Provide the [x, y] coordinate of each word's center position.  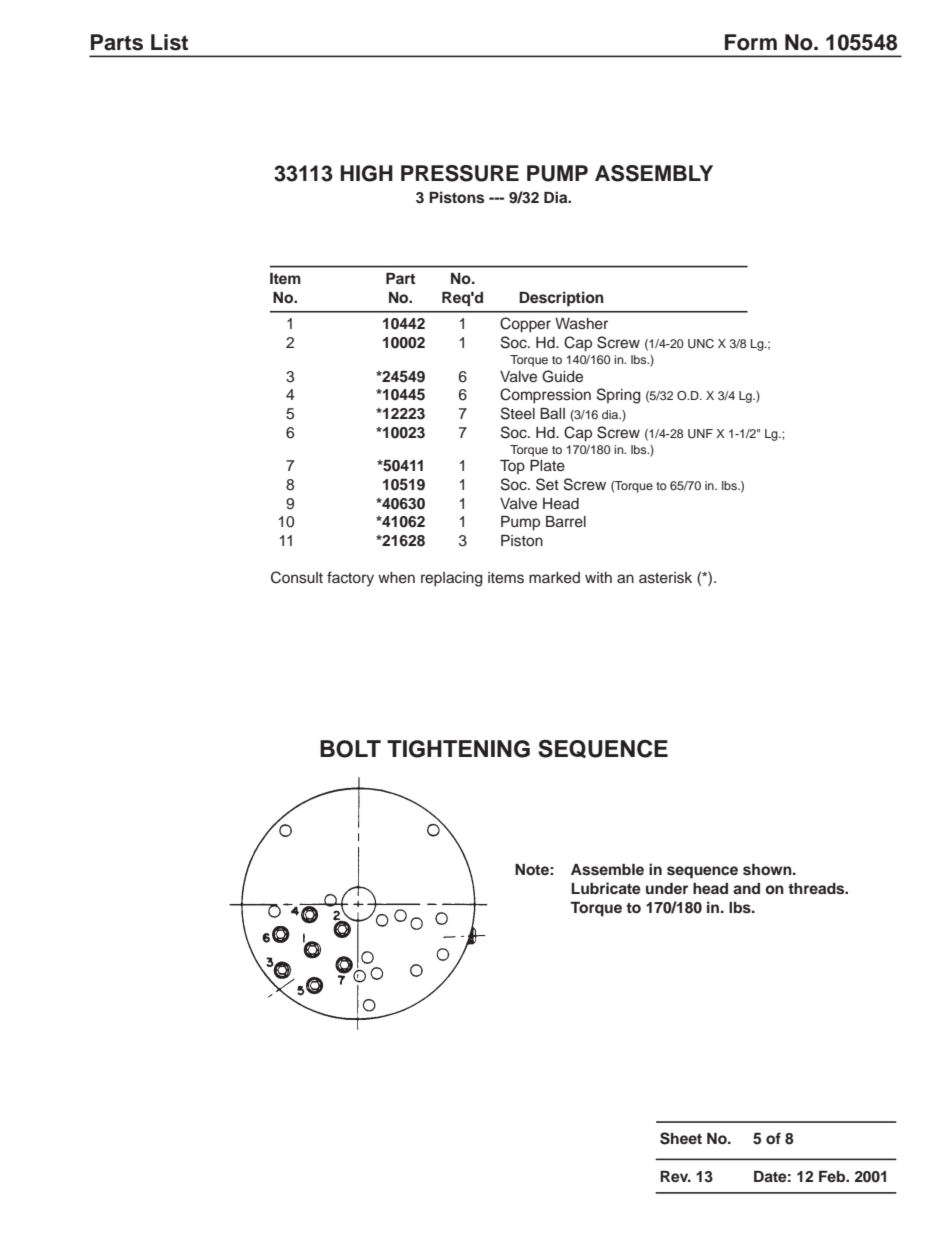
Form [751, 42]
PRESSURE [460, 173]
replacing [452, 579]
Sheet [681, 1138]
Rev [675, 1176]
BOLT [350, 749]
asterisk [665, 578]
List [169, 42]
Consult [297, 577]
